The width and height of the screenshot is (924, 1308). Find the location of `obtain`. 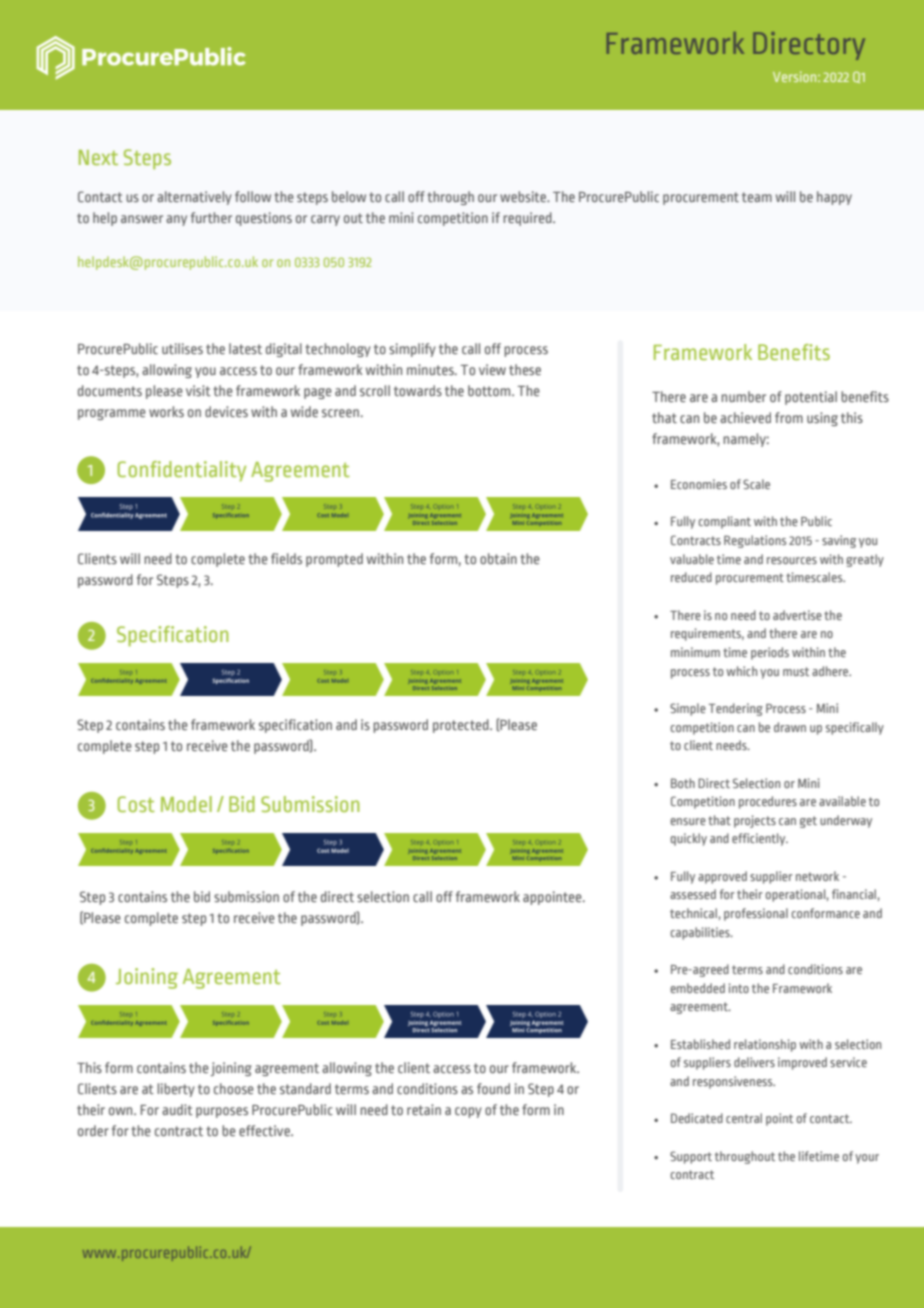

obtain is located at coordinates (498, 558).
